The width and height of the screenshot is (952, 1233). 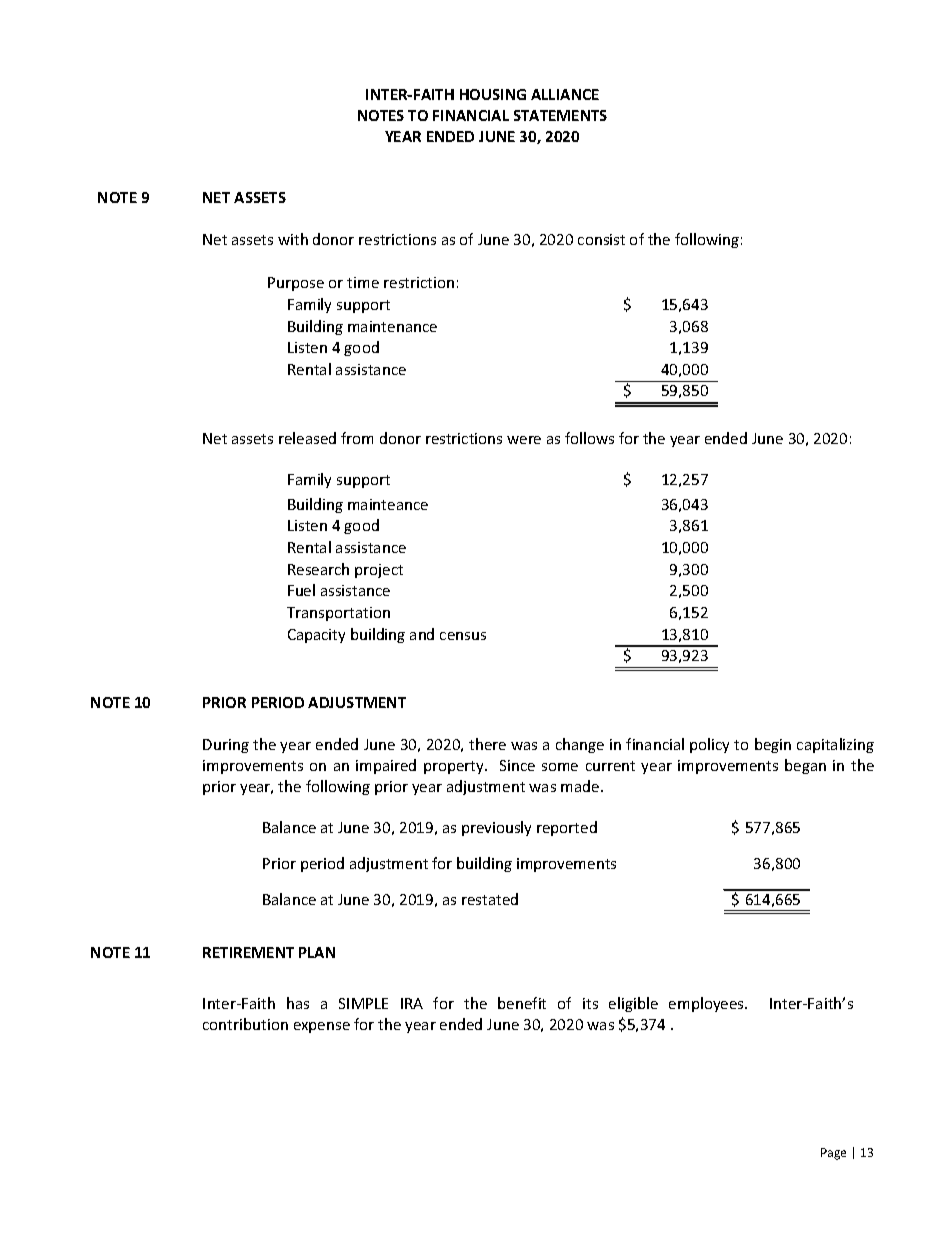 What do you see at coordinates (463, 636) in the screenshot?
I see `census` at bounding box center [463, 636].
